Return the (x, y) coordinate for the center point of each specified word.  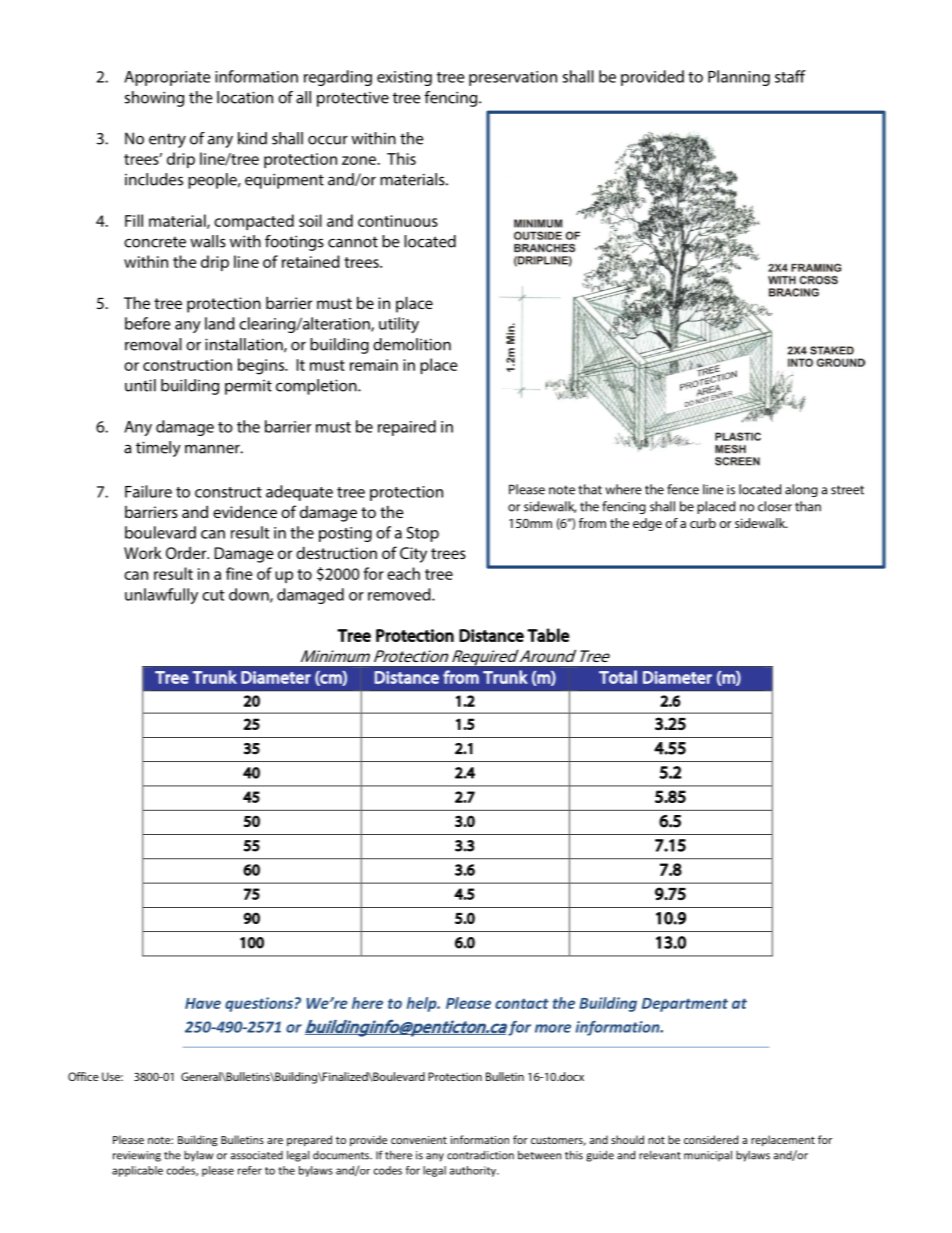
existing (404, 78)
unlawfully (161, 596)
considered (711, 1139)
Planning (739, 78)
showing (154, 99)
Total (618, 677)
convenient (419, 1140)
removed (400, 594)
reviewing (137, 1156)
